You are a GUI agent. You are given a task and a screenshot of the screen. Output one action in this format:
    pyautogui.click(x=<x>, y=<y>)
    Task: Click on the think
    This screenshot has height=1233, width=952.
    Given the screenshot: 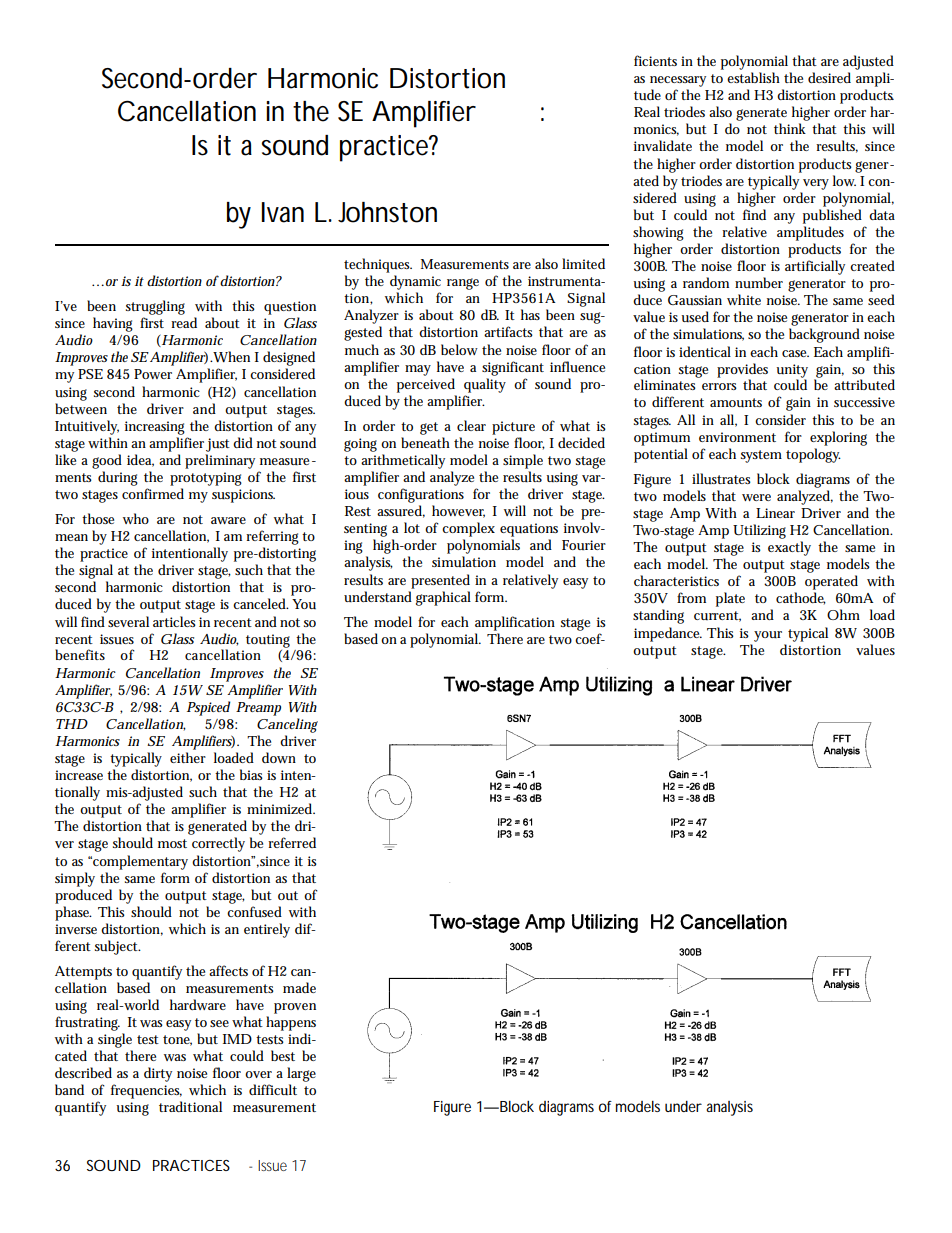 What is the action you would take?
    pyautogui.click(x=790, y=128)
